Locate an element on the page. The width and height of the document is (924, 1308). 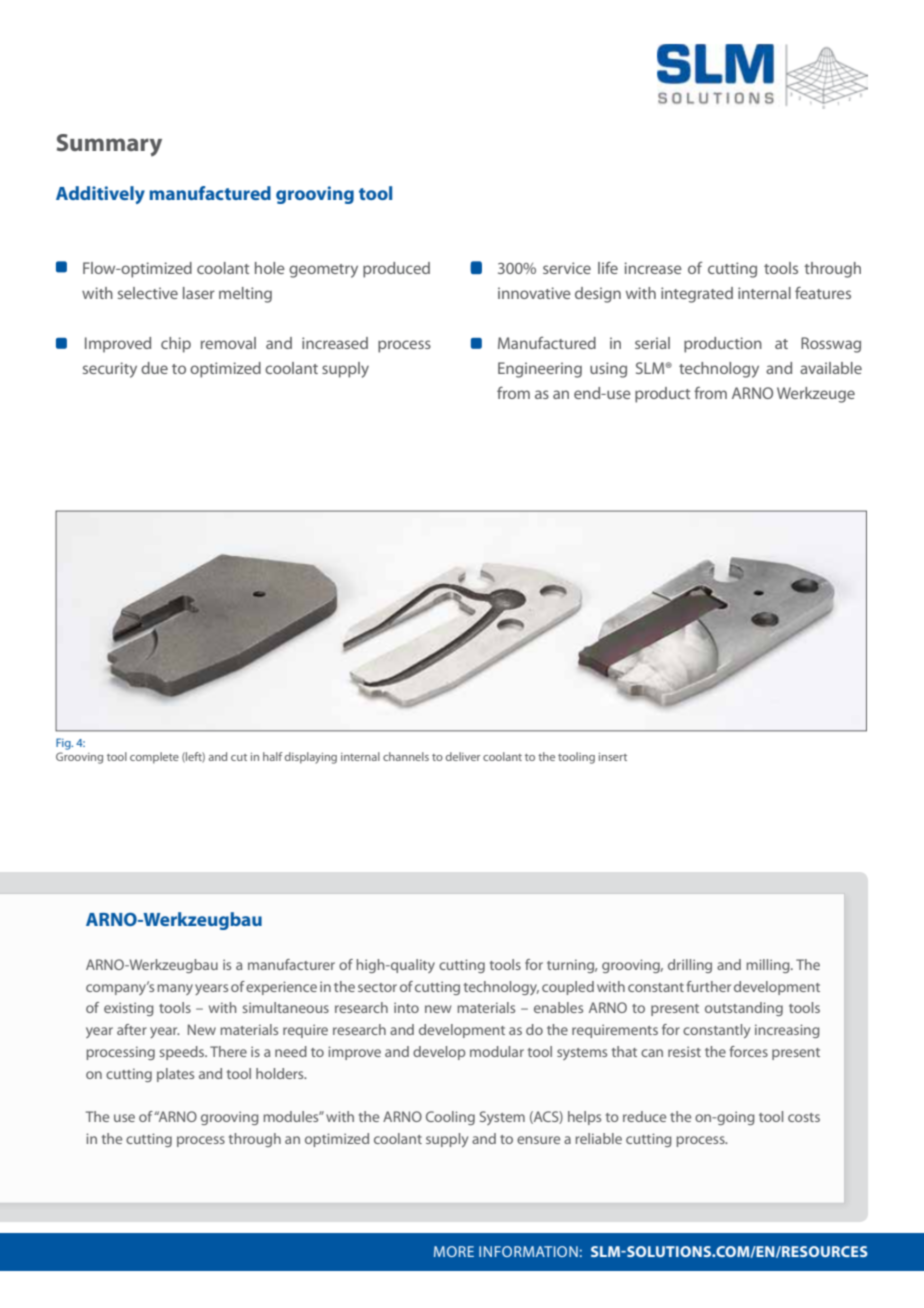
deliver is located at coordinates (463, 756).
